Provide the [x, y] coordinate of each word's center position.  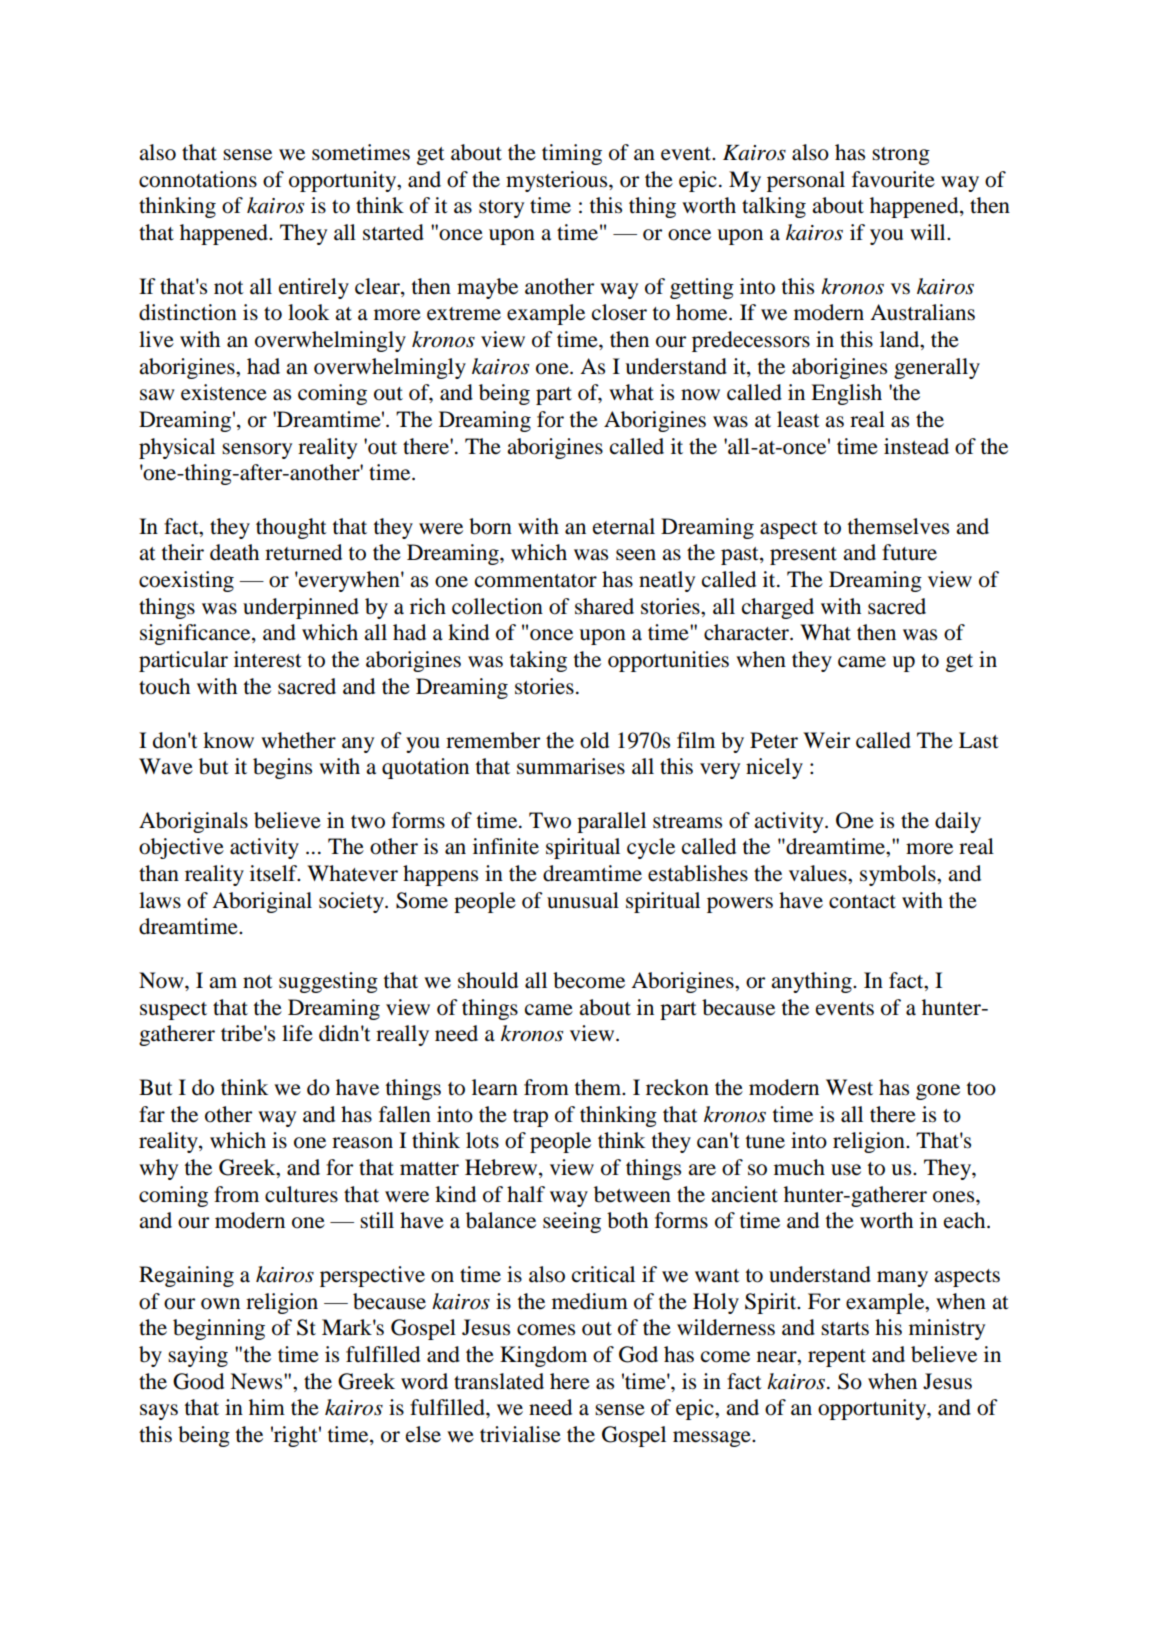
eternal [624, 526]
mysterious [558, 181]
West [849, 1087]
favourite [893, 179]
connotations [198, 179]
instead [916, 446]
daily [958, 822]
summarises [571, 766]
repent [837, 1358]
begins [282, 768]
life [297, 1033]
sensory [257, 451]
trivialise [520, 1434]
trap [530, 1118]
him [267, 1407]
